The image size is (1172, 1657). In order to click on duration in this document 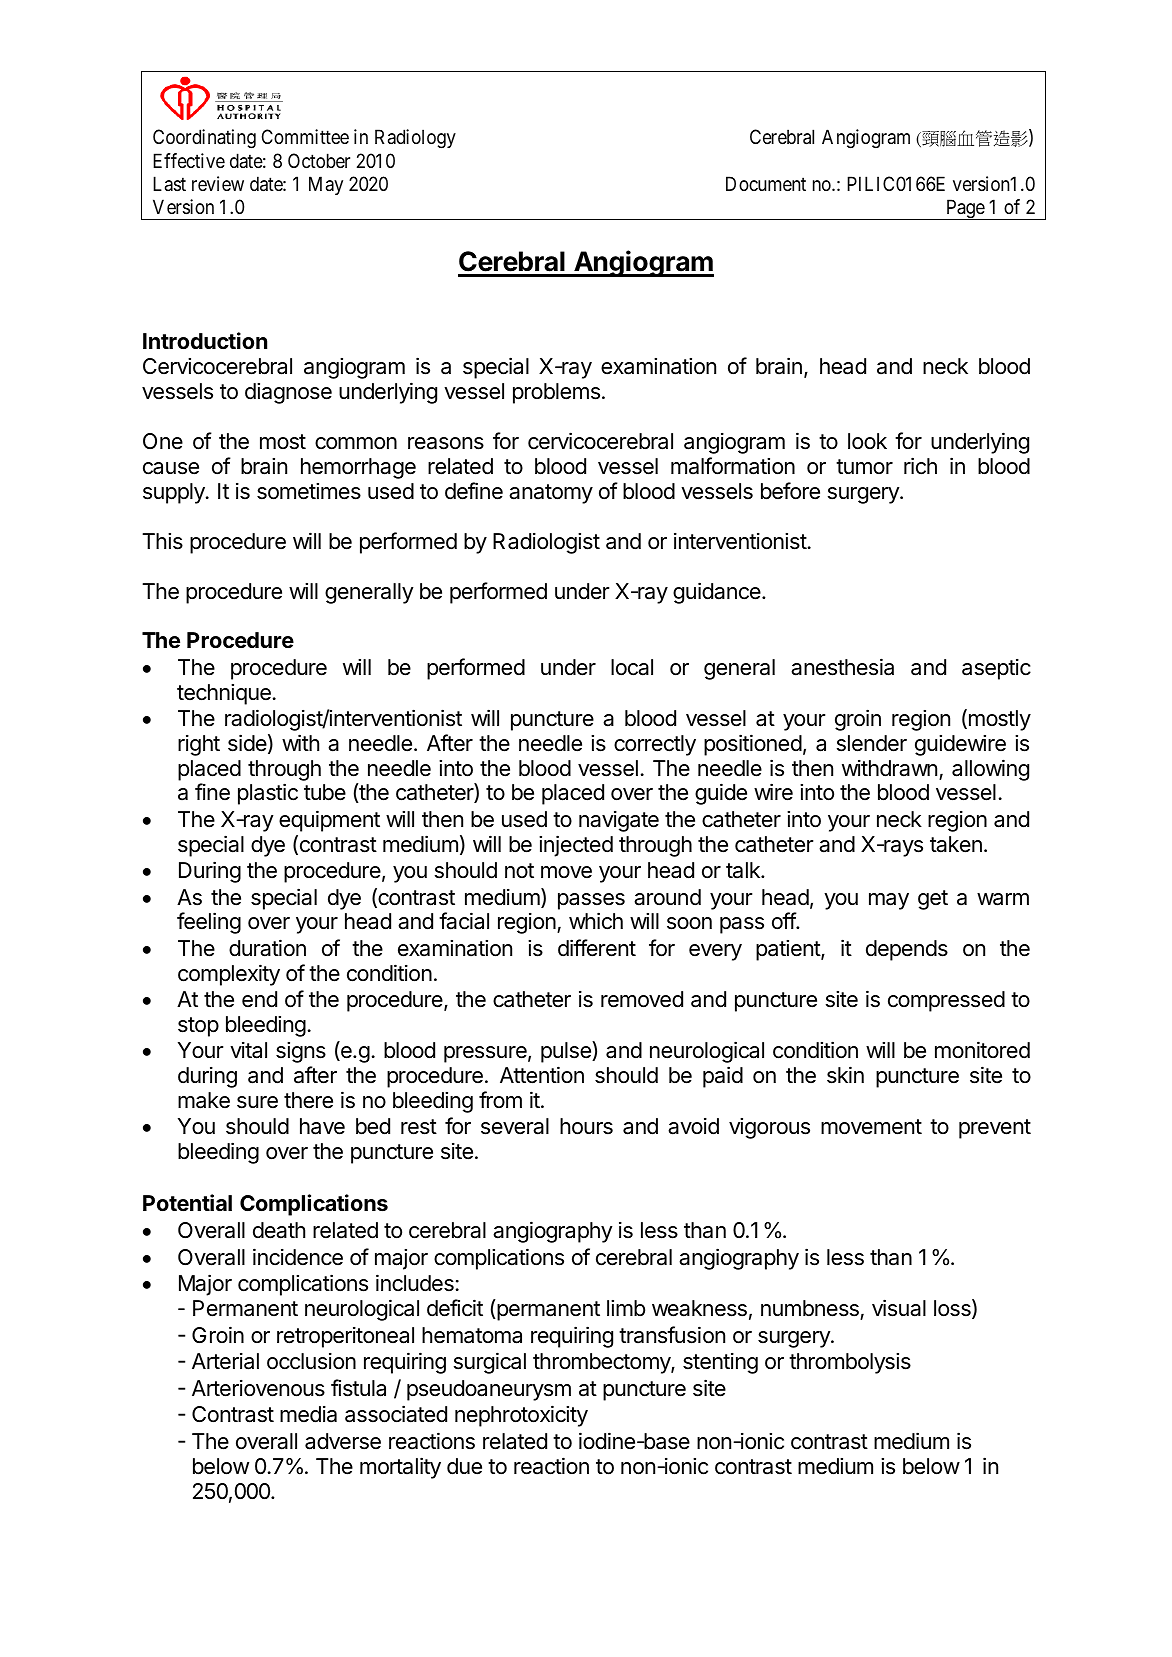, I will do `click(267, 948)`.
